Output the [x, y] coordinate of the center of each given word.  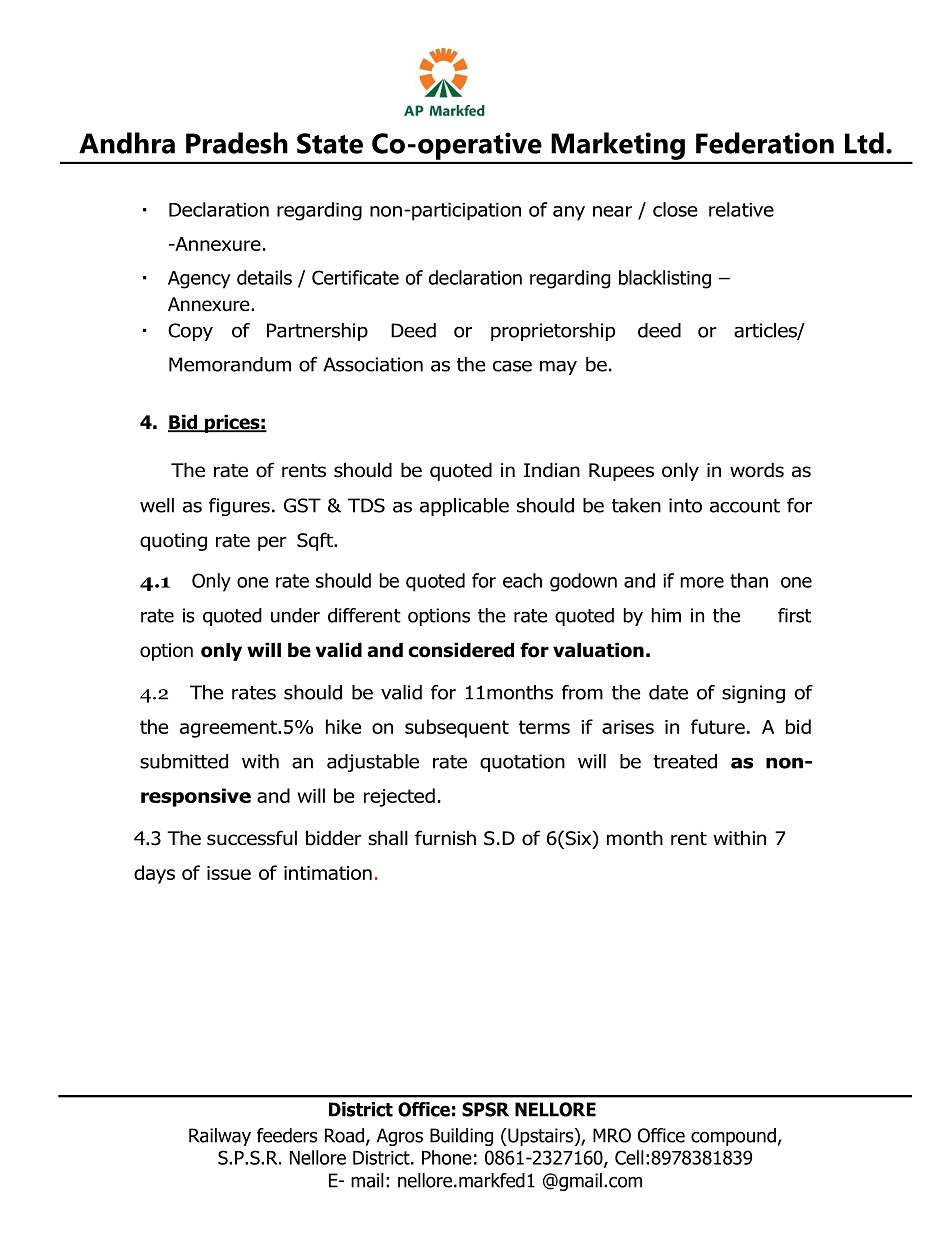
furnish [445, 838]
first [794, 615]
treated [685, 761]
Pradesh [237, 143]
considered [461, 650]
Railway [220, 1137]
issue [229, 873]
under [295, 615]
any [569, 213]
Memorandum [230, 364]
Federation [765, 143]
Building [461, 1137]
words [757, 470]
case [512, 366]
